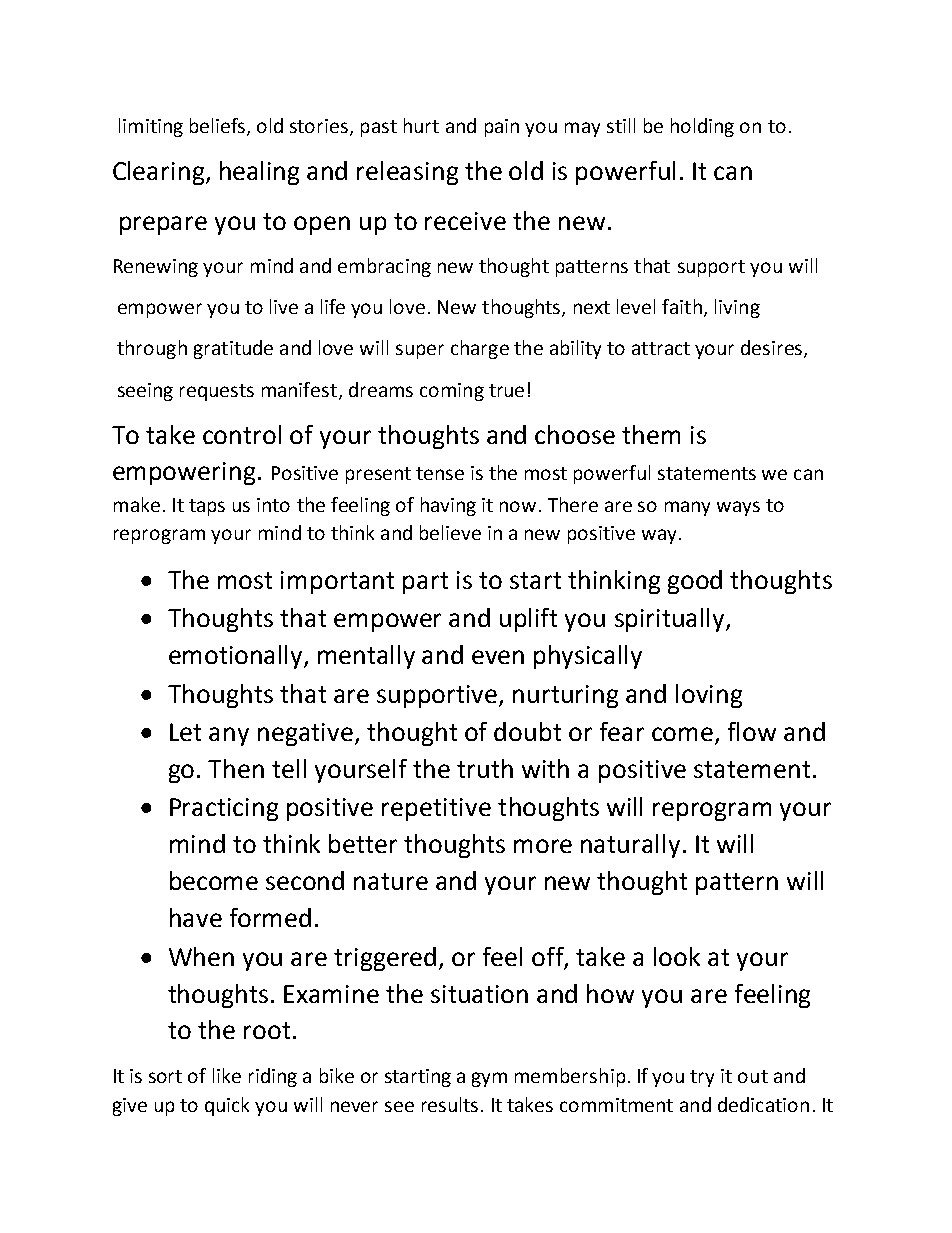 This image has width=952, height=1233. What do you see at coordinates (219, 127) in the image?
I see `beliefs` at bounding box center [219, 127].
